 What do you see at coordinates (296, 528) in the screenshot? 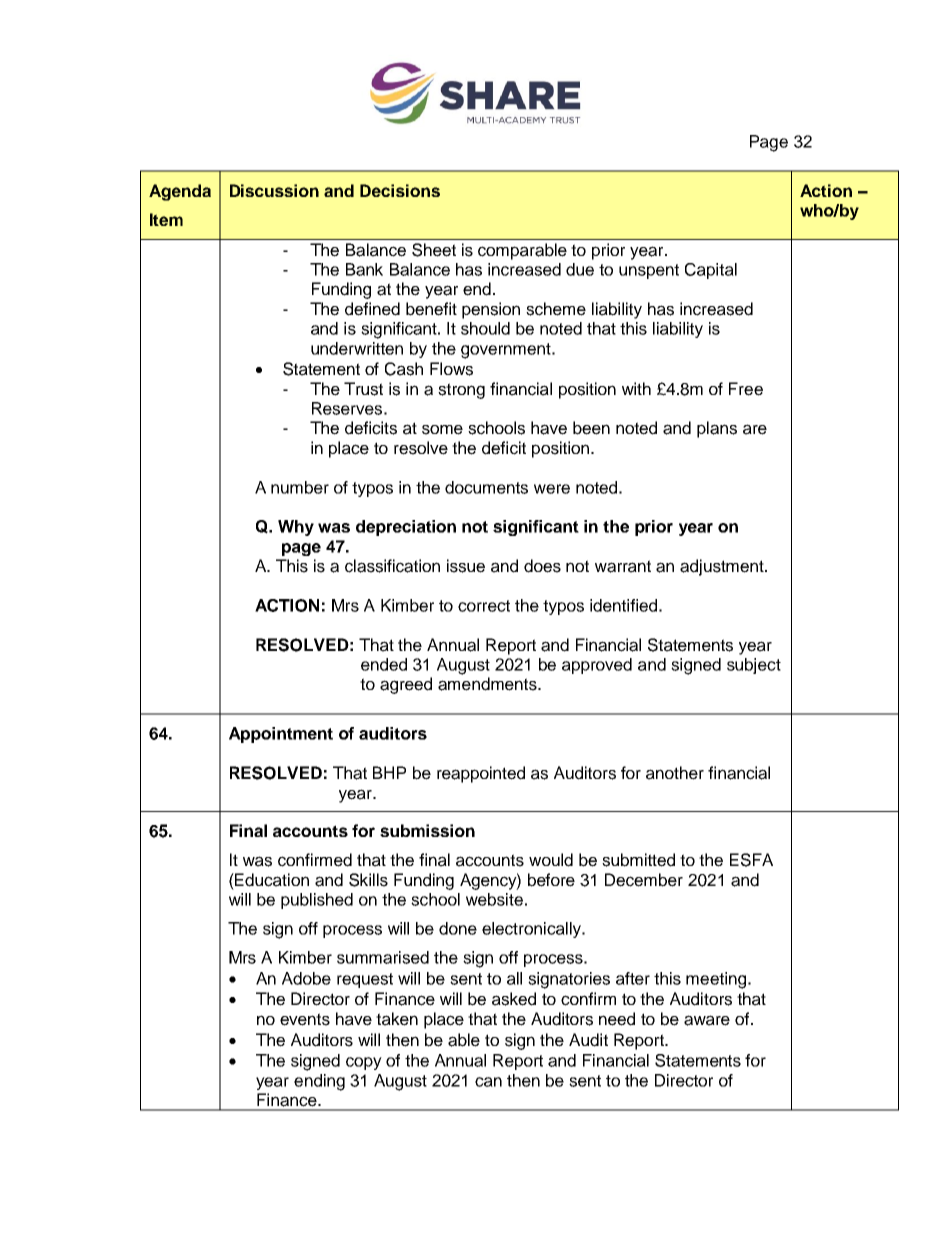
I see `Why` at bounding box center [296, 528].
